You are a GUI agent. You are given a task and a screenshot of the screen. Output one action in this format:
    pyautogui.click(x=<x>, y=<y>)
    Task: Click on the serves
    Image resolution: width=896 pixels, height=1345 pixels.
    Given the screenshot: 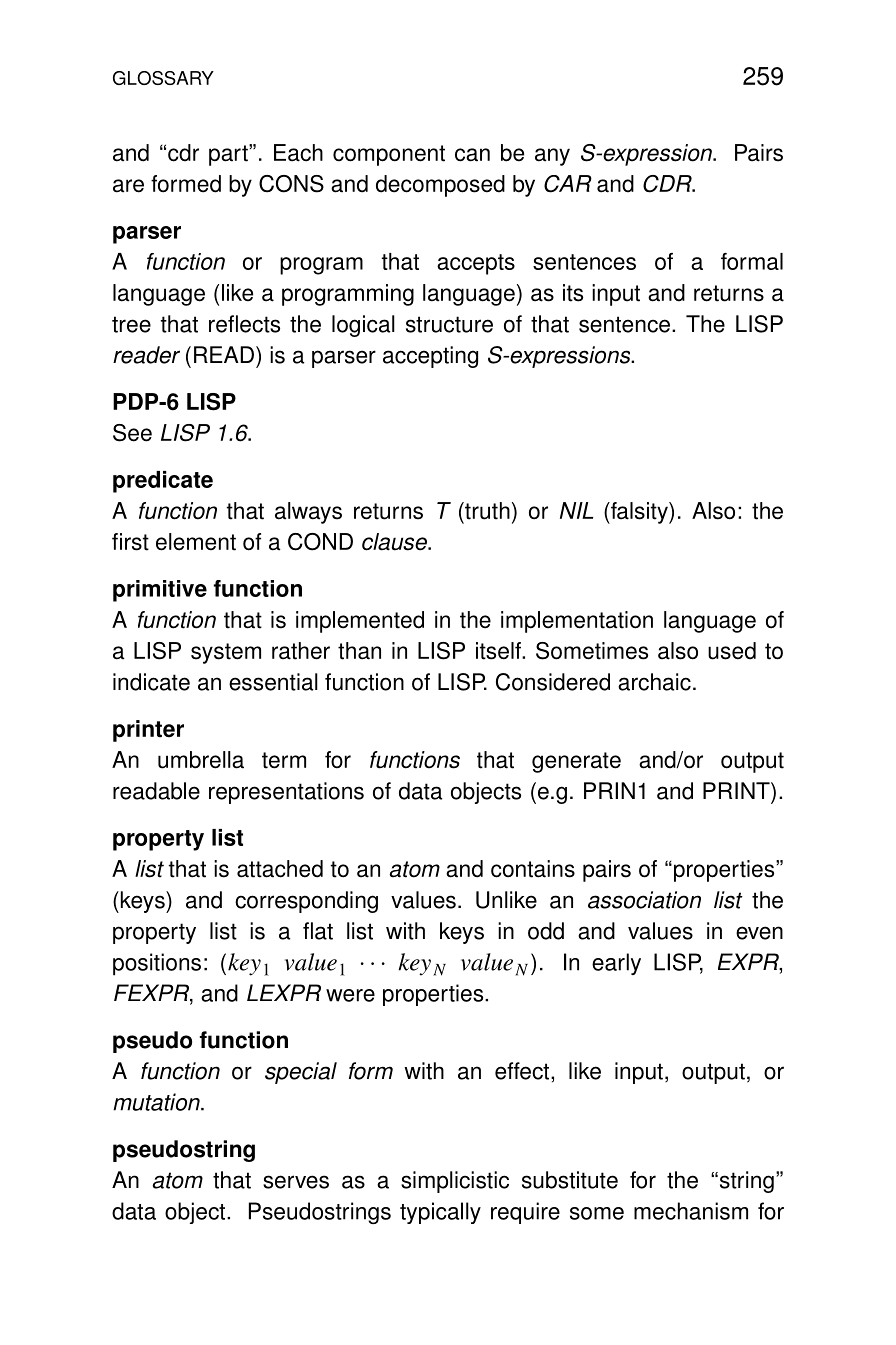 What is the action you would take?
    pyautogui.click(x=296, y=1182)
